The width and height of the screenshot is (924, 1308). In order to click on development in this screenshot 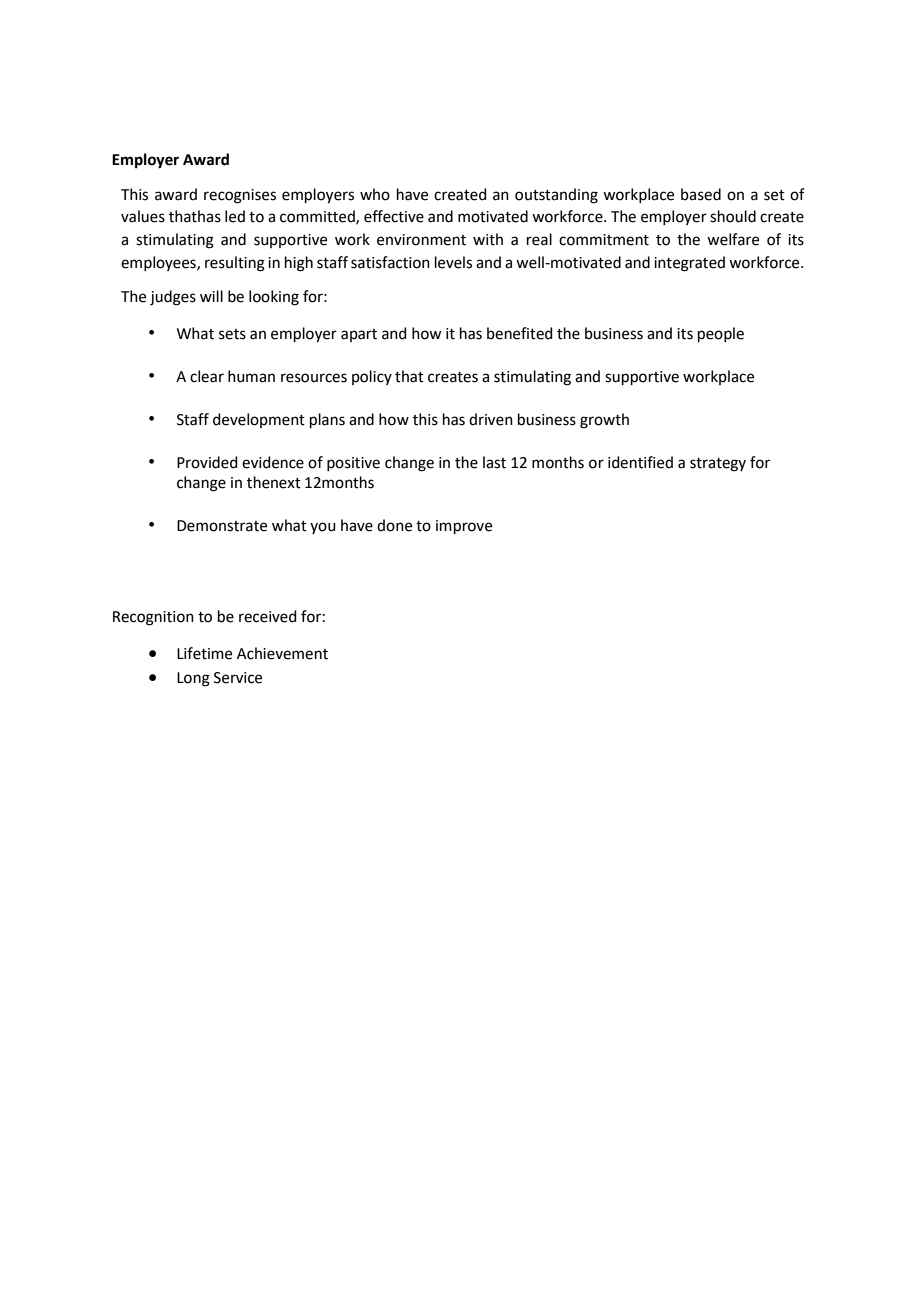, I will do `click(259, 420)`.
